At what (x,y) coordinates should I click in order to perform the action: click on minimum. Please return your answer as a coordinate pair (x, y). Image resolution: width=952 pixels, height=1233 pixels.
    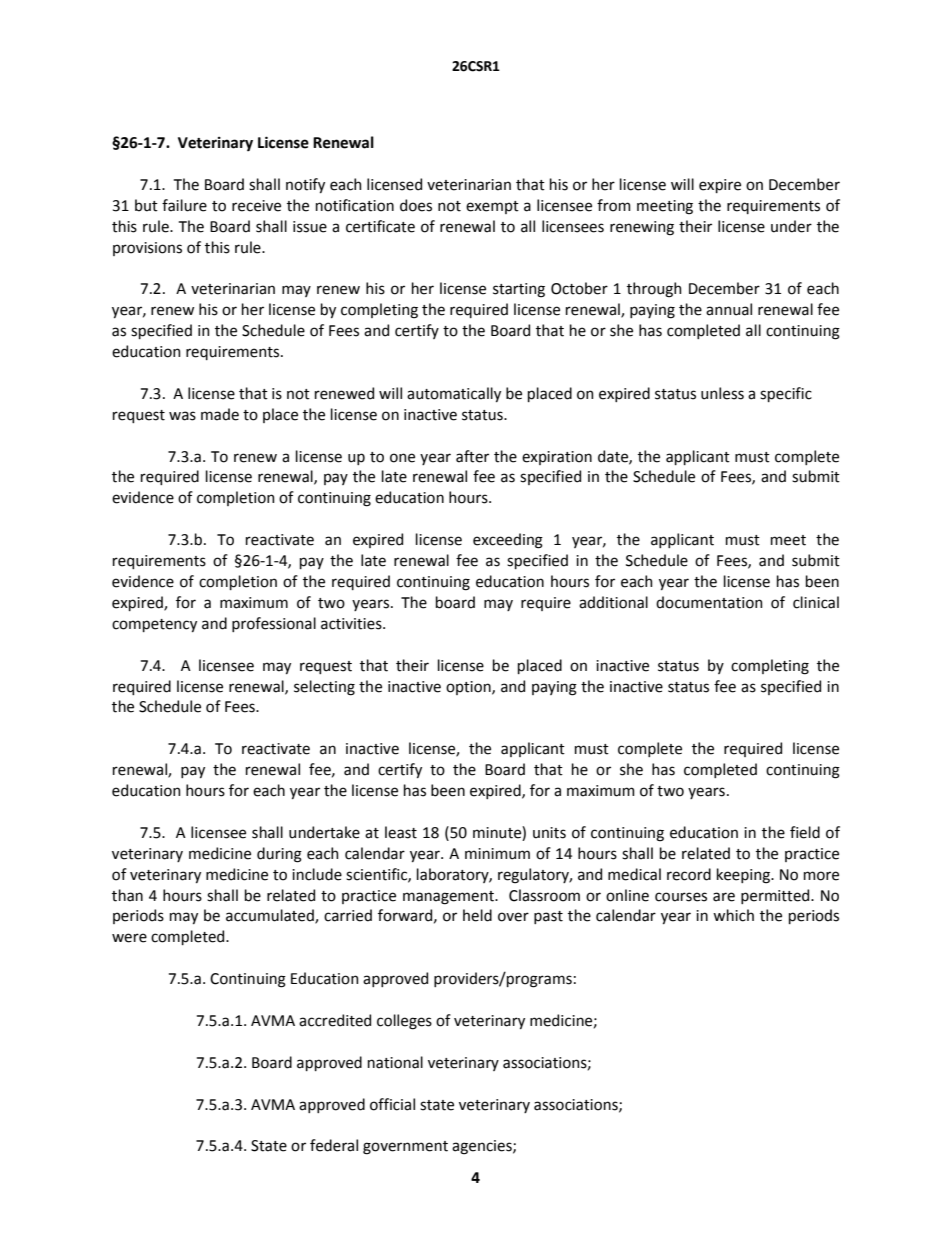
    Looking at the image, I should click on (497, 854).
